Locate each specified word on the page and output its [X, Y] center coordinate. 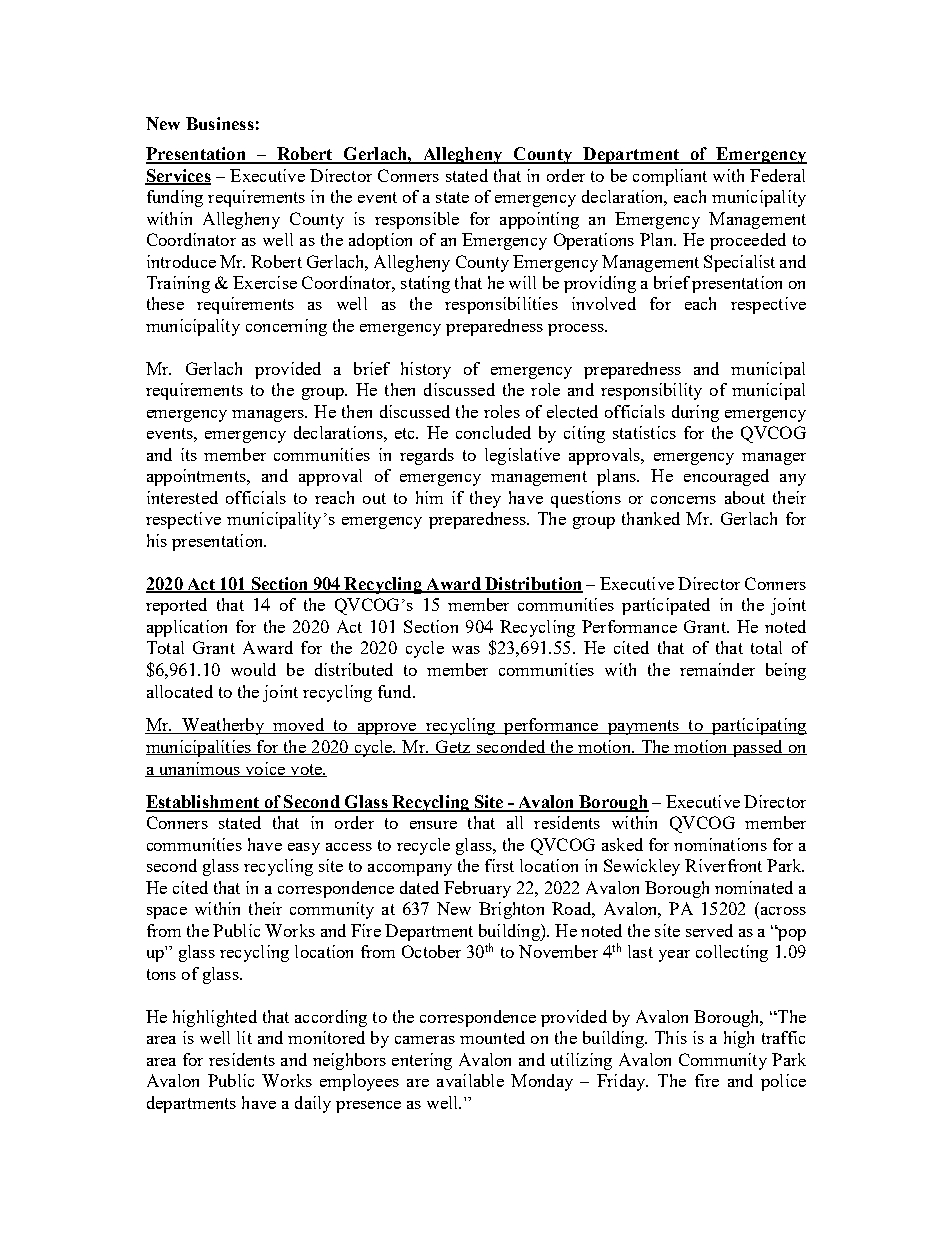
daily [313, 1104]
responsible [417, 220]
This [671, 1037]
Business [220, 123]
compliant [670, 177]
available [470, 1080]
